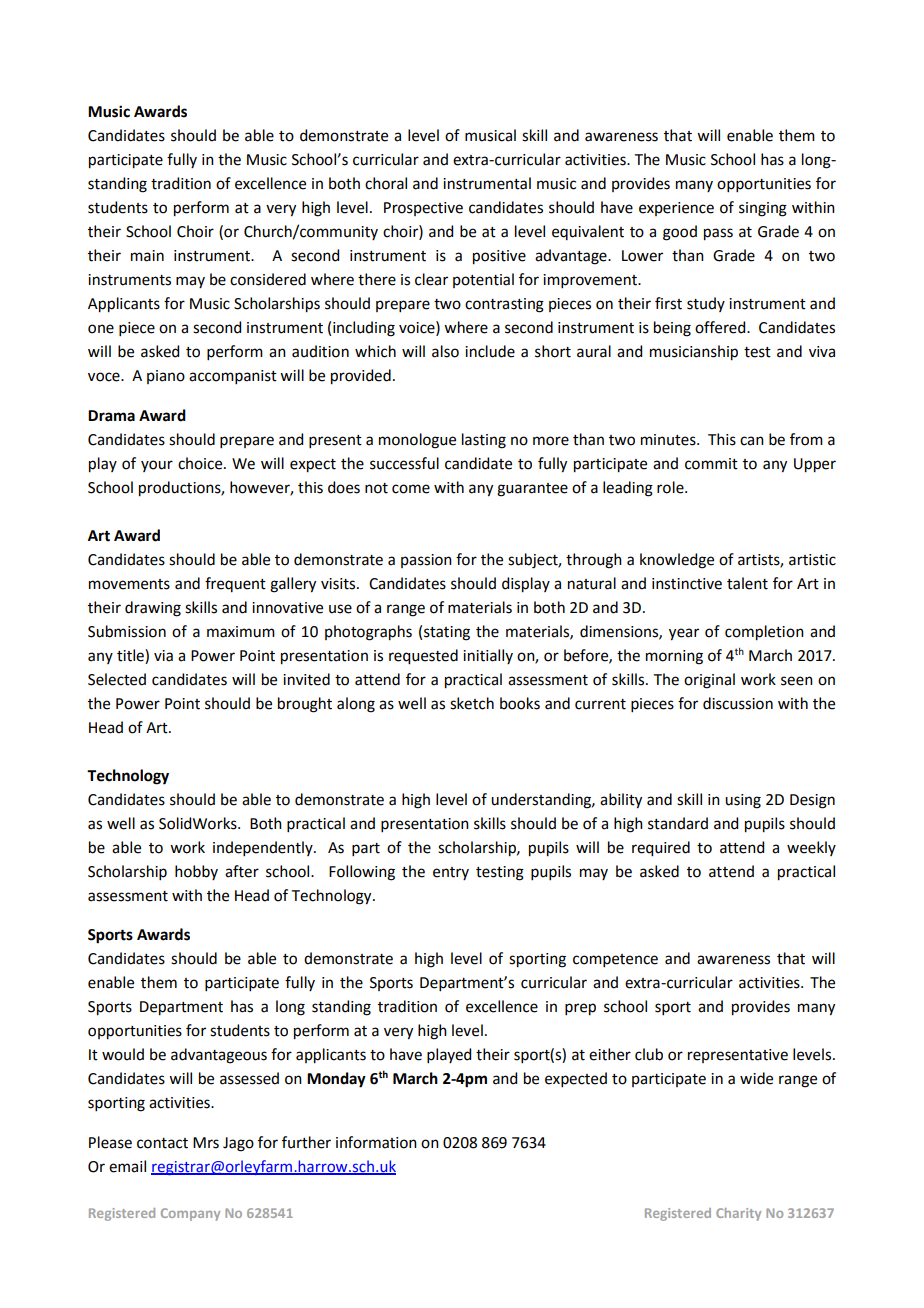 Image resolution: width=924 pixels, height=1308 pixels. Describe the element at coordinates (423, 209) in the image. I see `Prospective` at that location.
